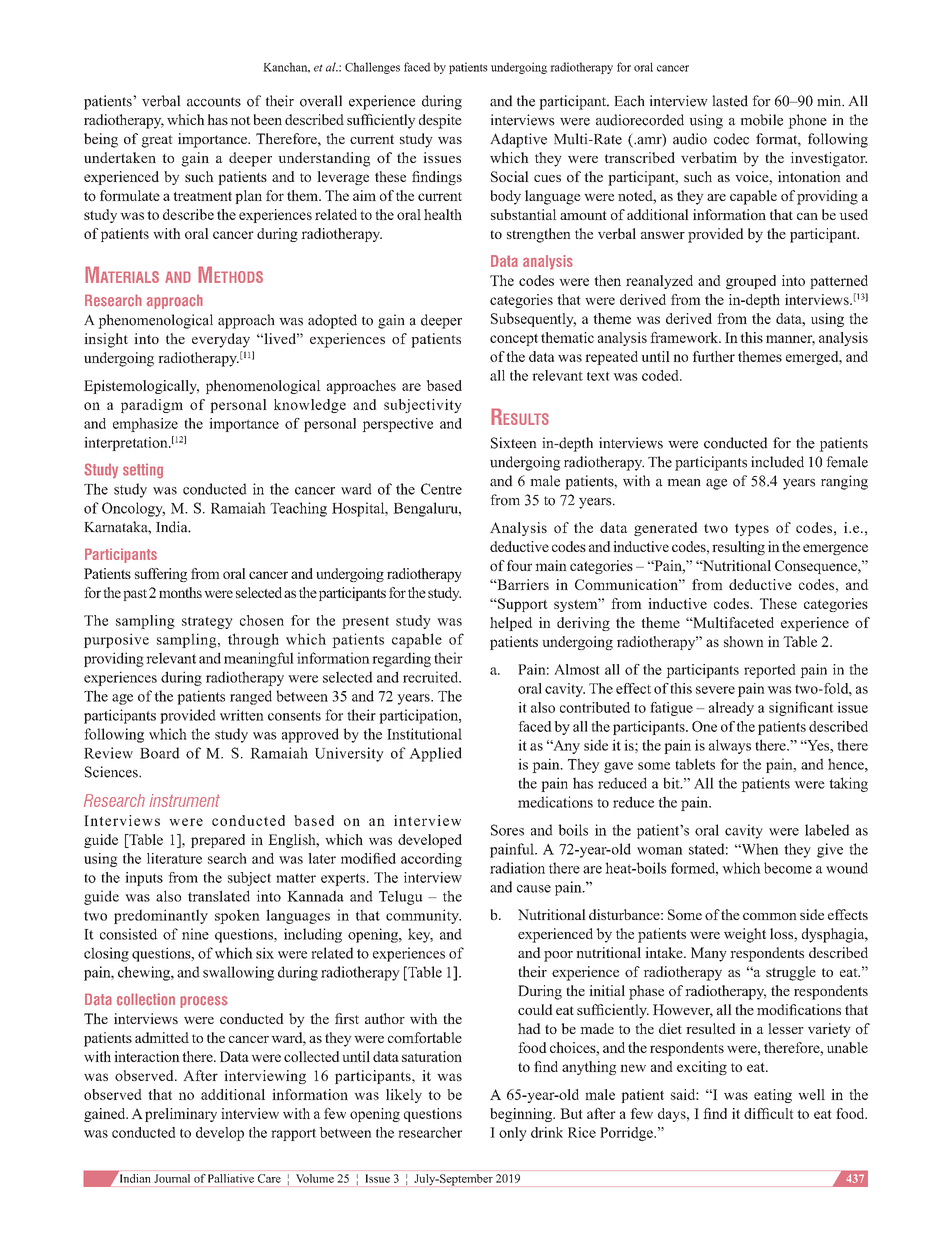  What do you see at coordinates (761, 120) in the screenshot?
I see `mobile` at bounding box center [761, 120].
